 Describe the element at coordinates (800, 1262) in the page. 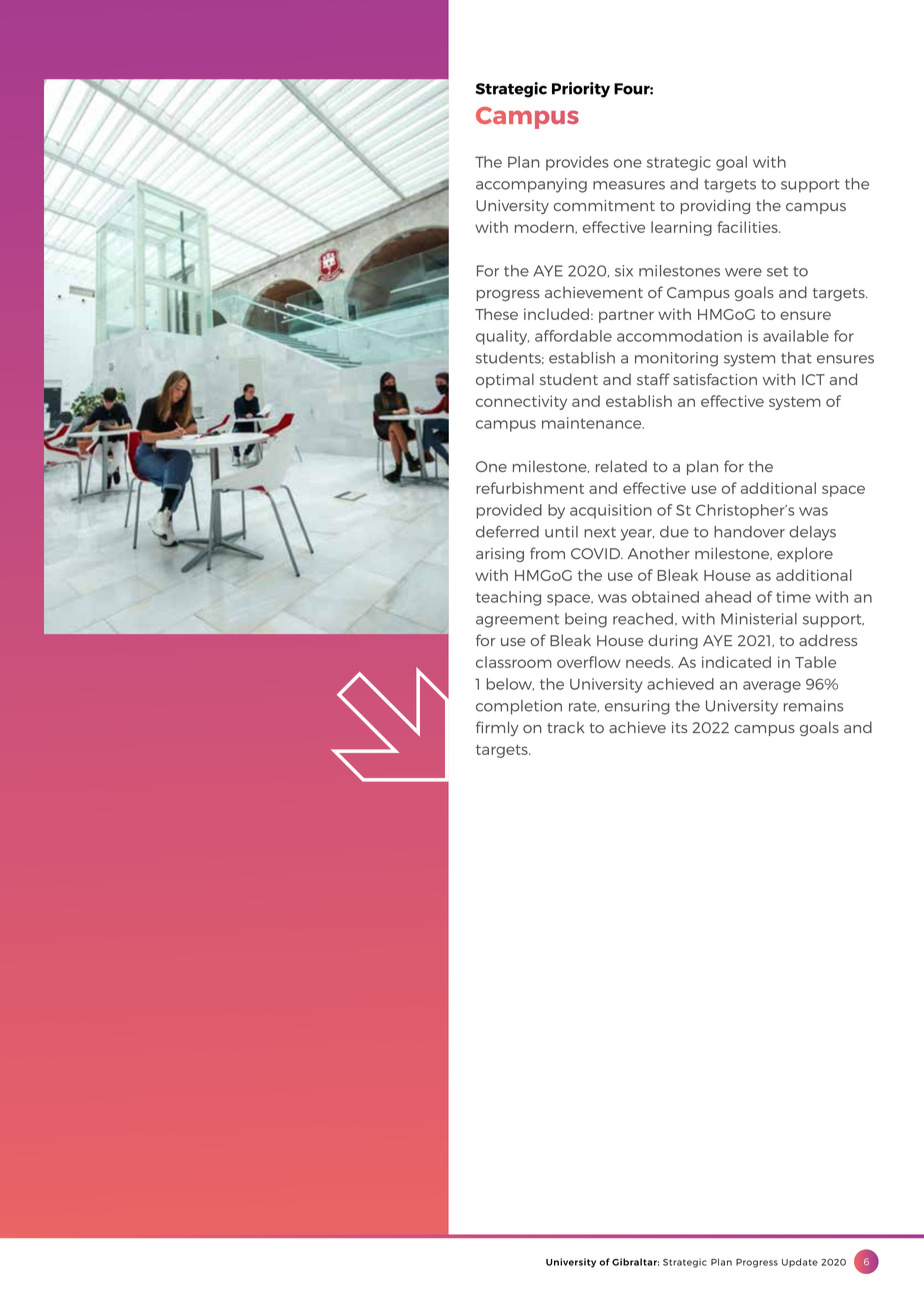

I see `Update` at that location.
